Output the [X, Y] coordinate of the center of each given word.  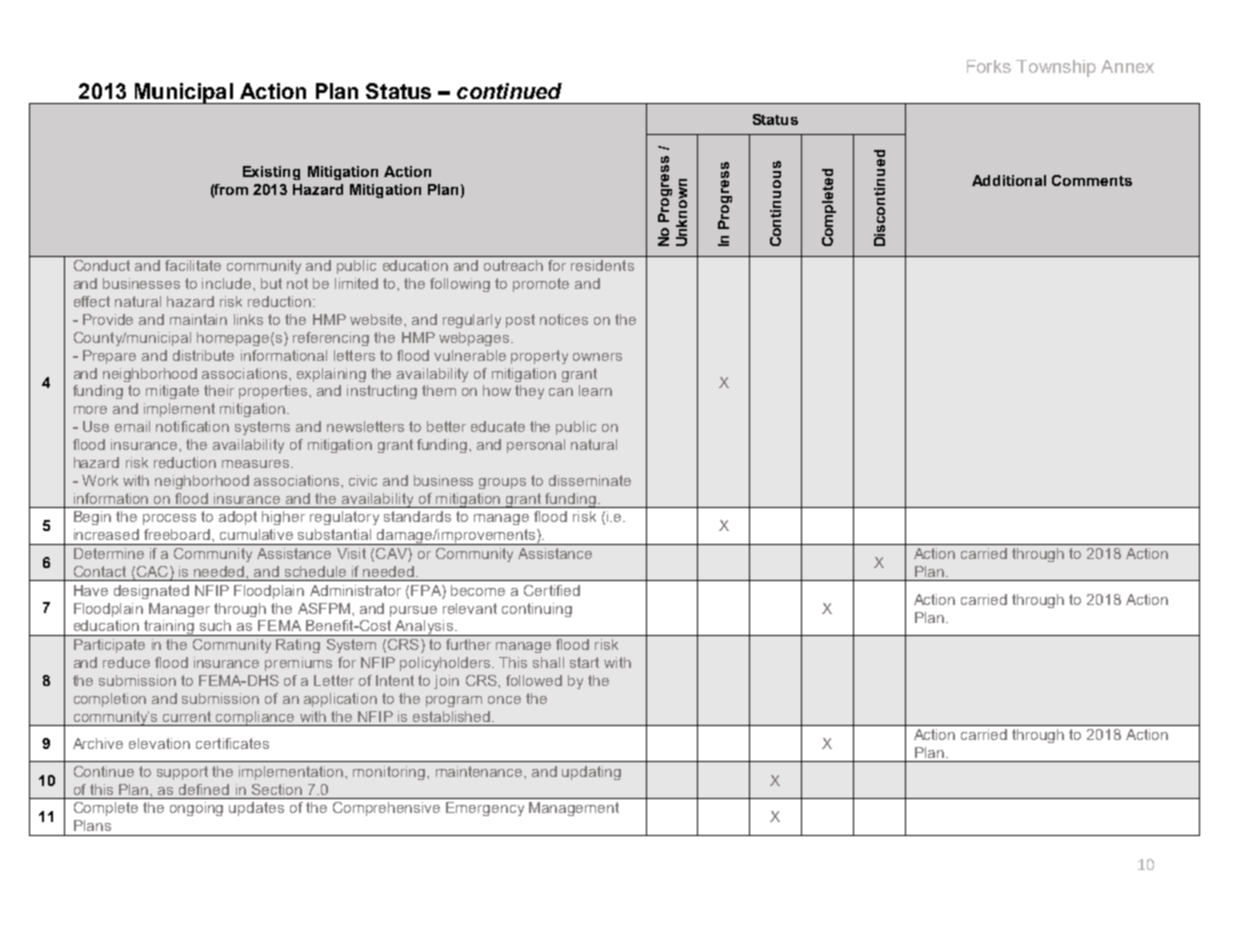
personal [536, 446]
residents [602, 265]
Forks [989, 66]
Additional [1009, 180]
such [215, 625]
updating [591, 773]
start [584, 662]
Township [1056, 68]
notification [192, 426]
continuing [537, 610]
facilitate [193, 265]
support [182, 773]
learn [595, 390]
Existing [271, 173]
